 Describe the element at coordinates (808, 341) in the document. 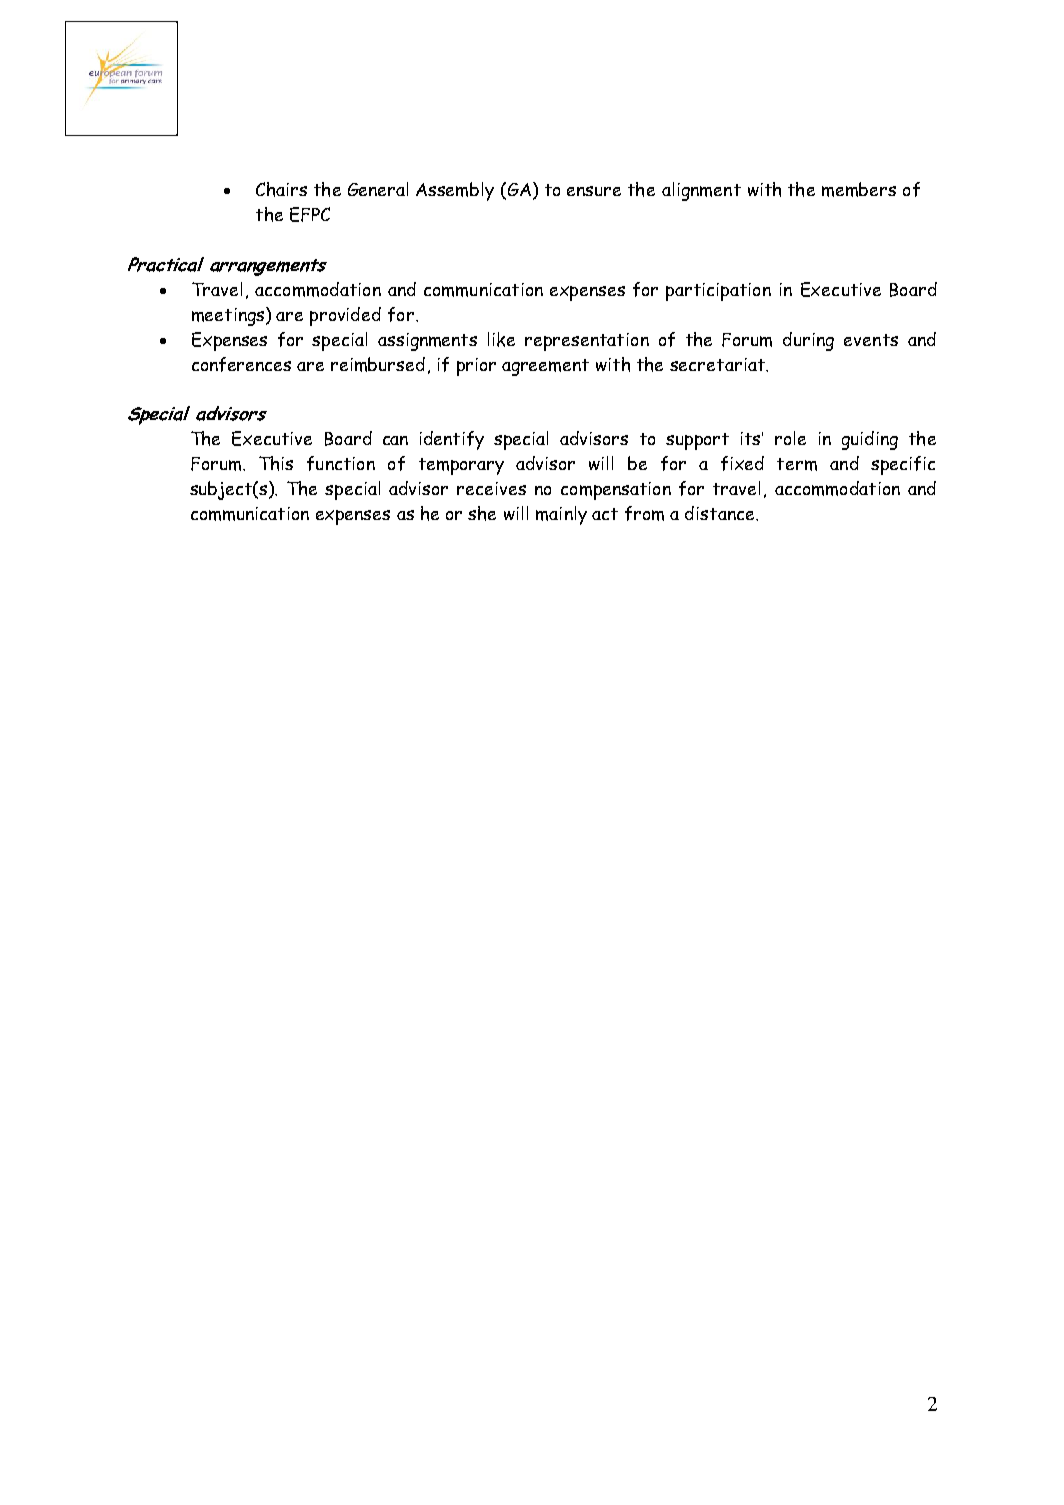

I see `during` at that location.
